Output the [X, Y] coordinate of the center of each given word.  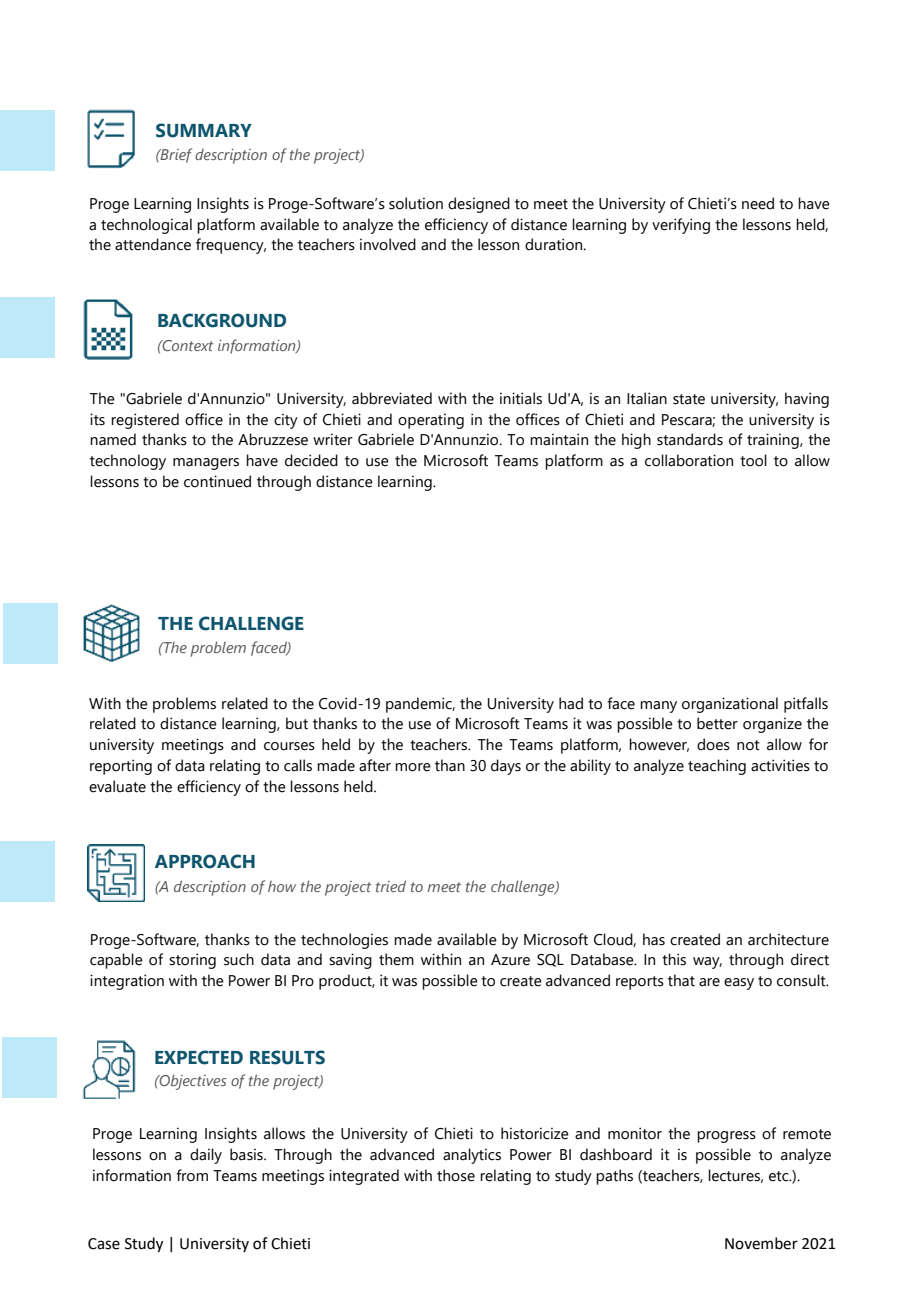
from [192, 1175]
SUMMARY [204, 130]
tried [391, 886]
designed [479, 205]
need [758, 203]
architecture [788, 939]
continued [217, 481]
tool [753, 460]
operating [431, 421]
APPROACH [205, 861]
